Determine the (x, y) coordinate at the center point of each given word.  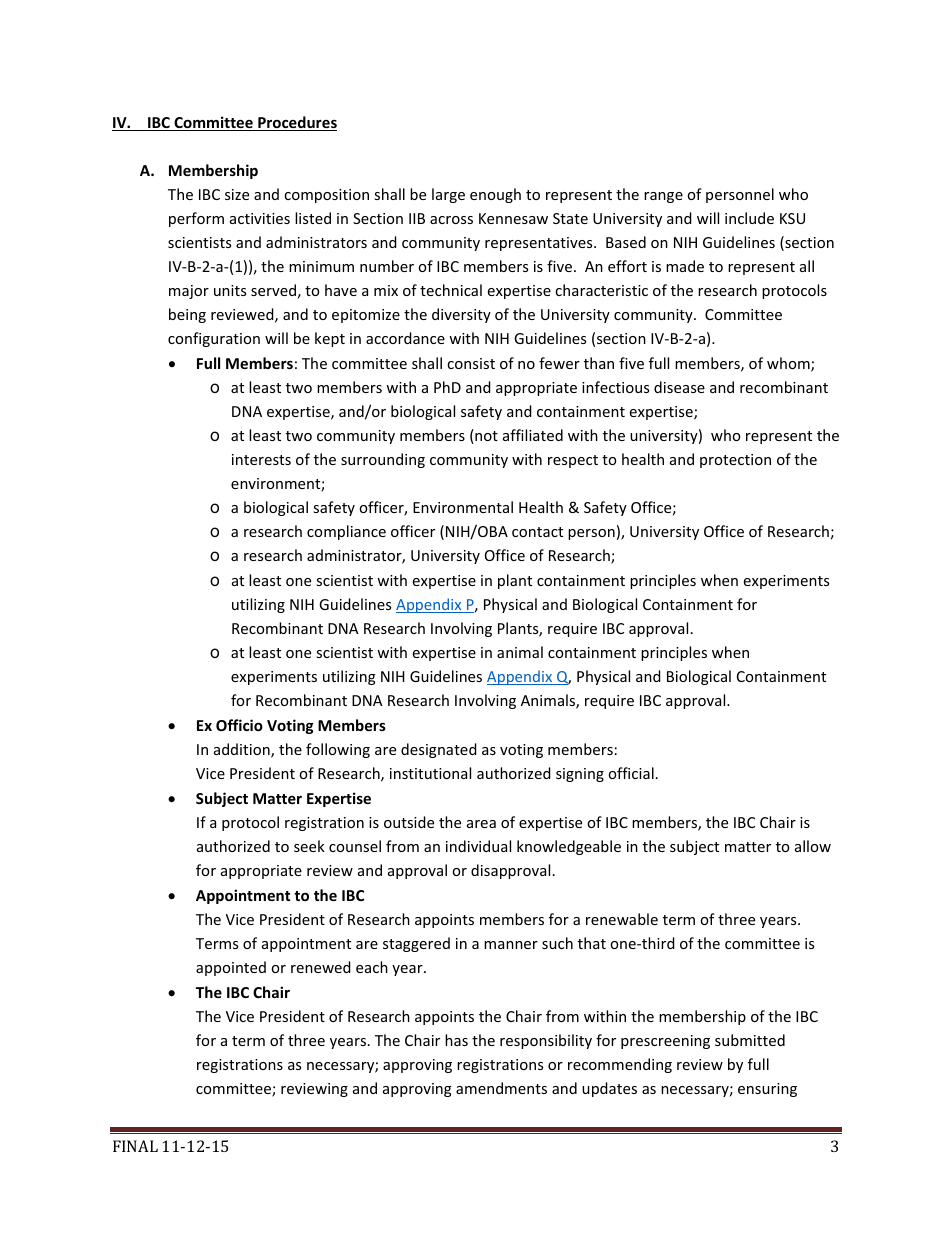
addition (243, 750)
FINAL (135, 1146)
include (749, 218)
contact (537, 532)
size (237, 194)
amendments (501, 1088)
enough (495, 195)
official (631, 773)
